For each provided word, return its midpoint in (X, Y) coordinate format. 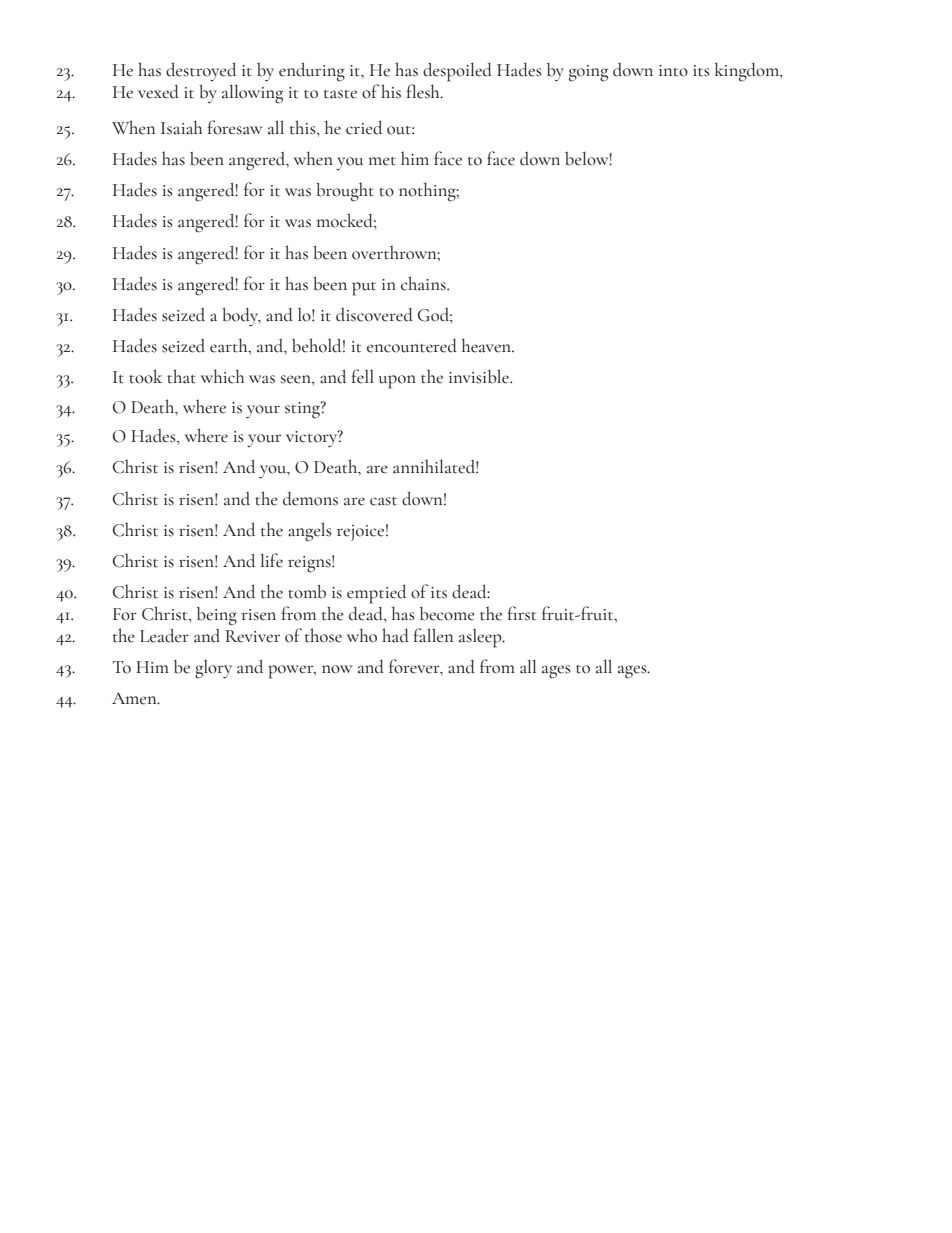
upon (397, 382)
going (588, 73)
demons (310, 499)
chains (424, 283)
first (522, 613)
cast (383, 501)
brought (345, 192)
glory (213, 669)
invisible (480, 376)
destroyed (201, 72)
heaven (487, 345)
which (222, 376)
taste (340, 94)
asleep (481, 638)
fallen (433, 635)
